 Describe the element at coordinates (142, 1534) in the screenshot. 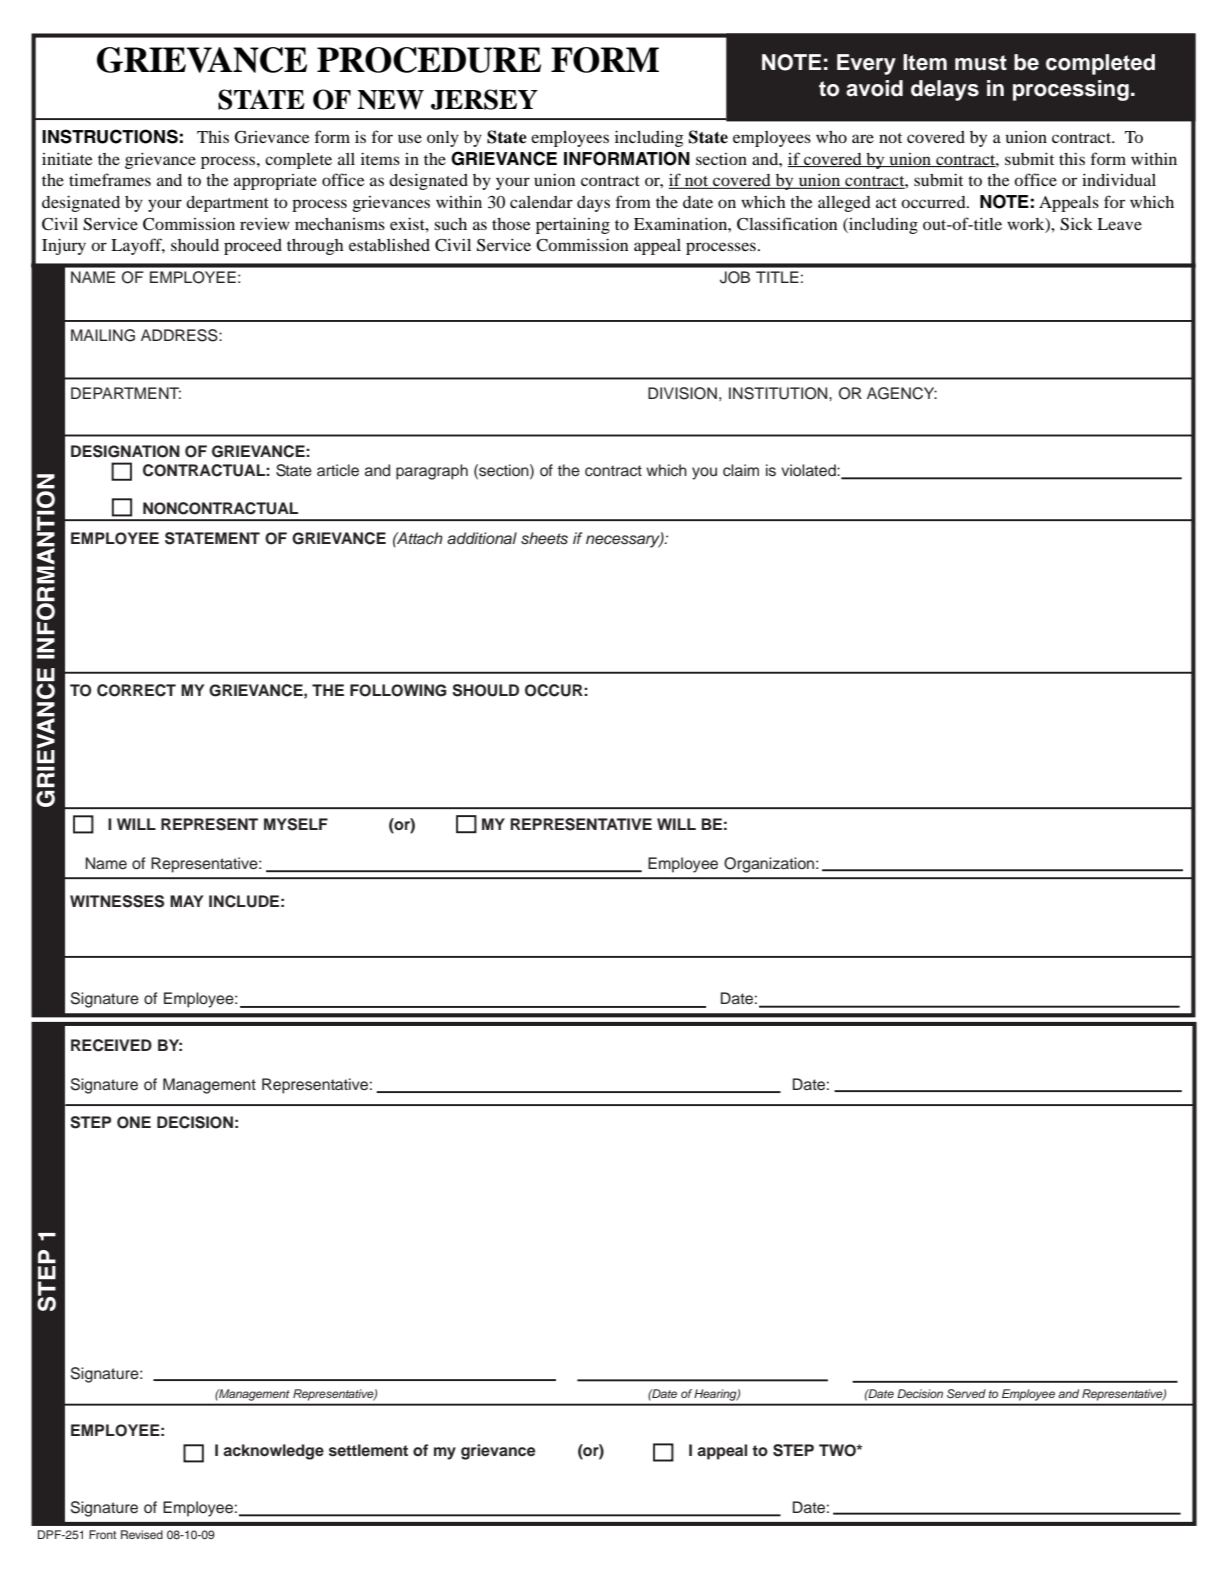

I see `Revised` at that location.
